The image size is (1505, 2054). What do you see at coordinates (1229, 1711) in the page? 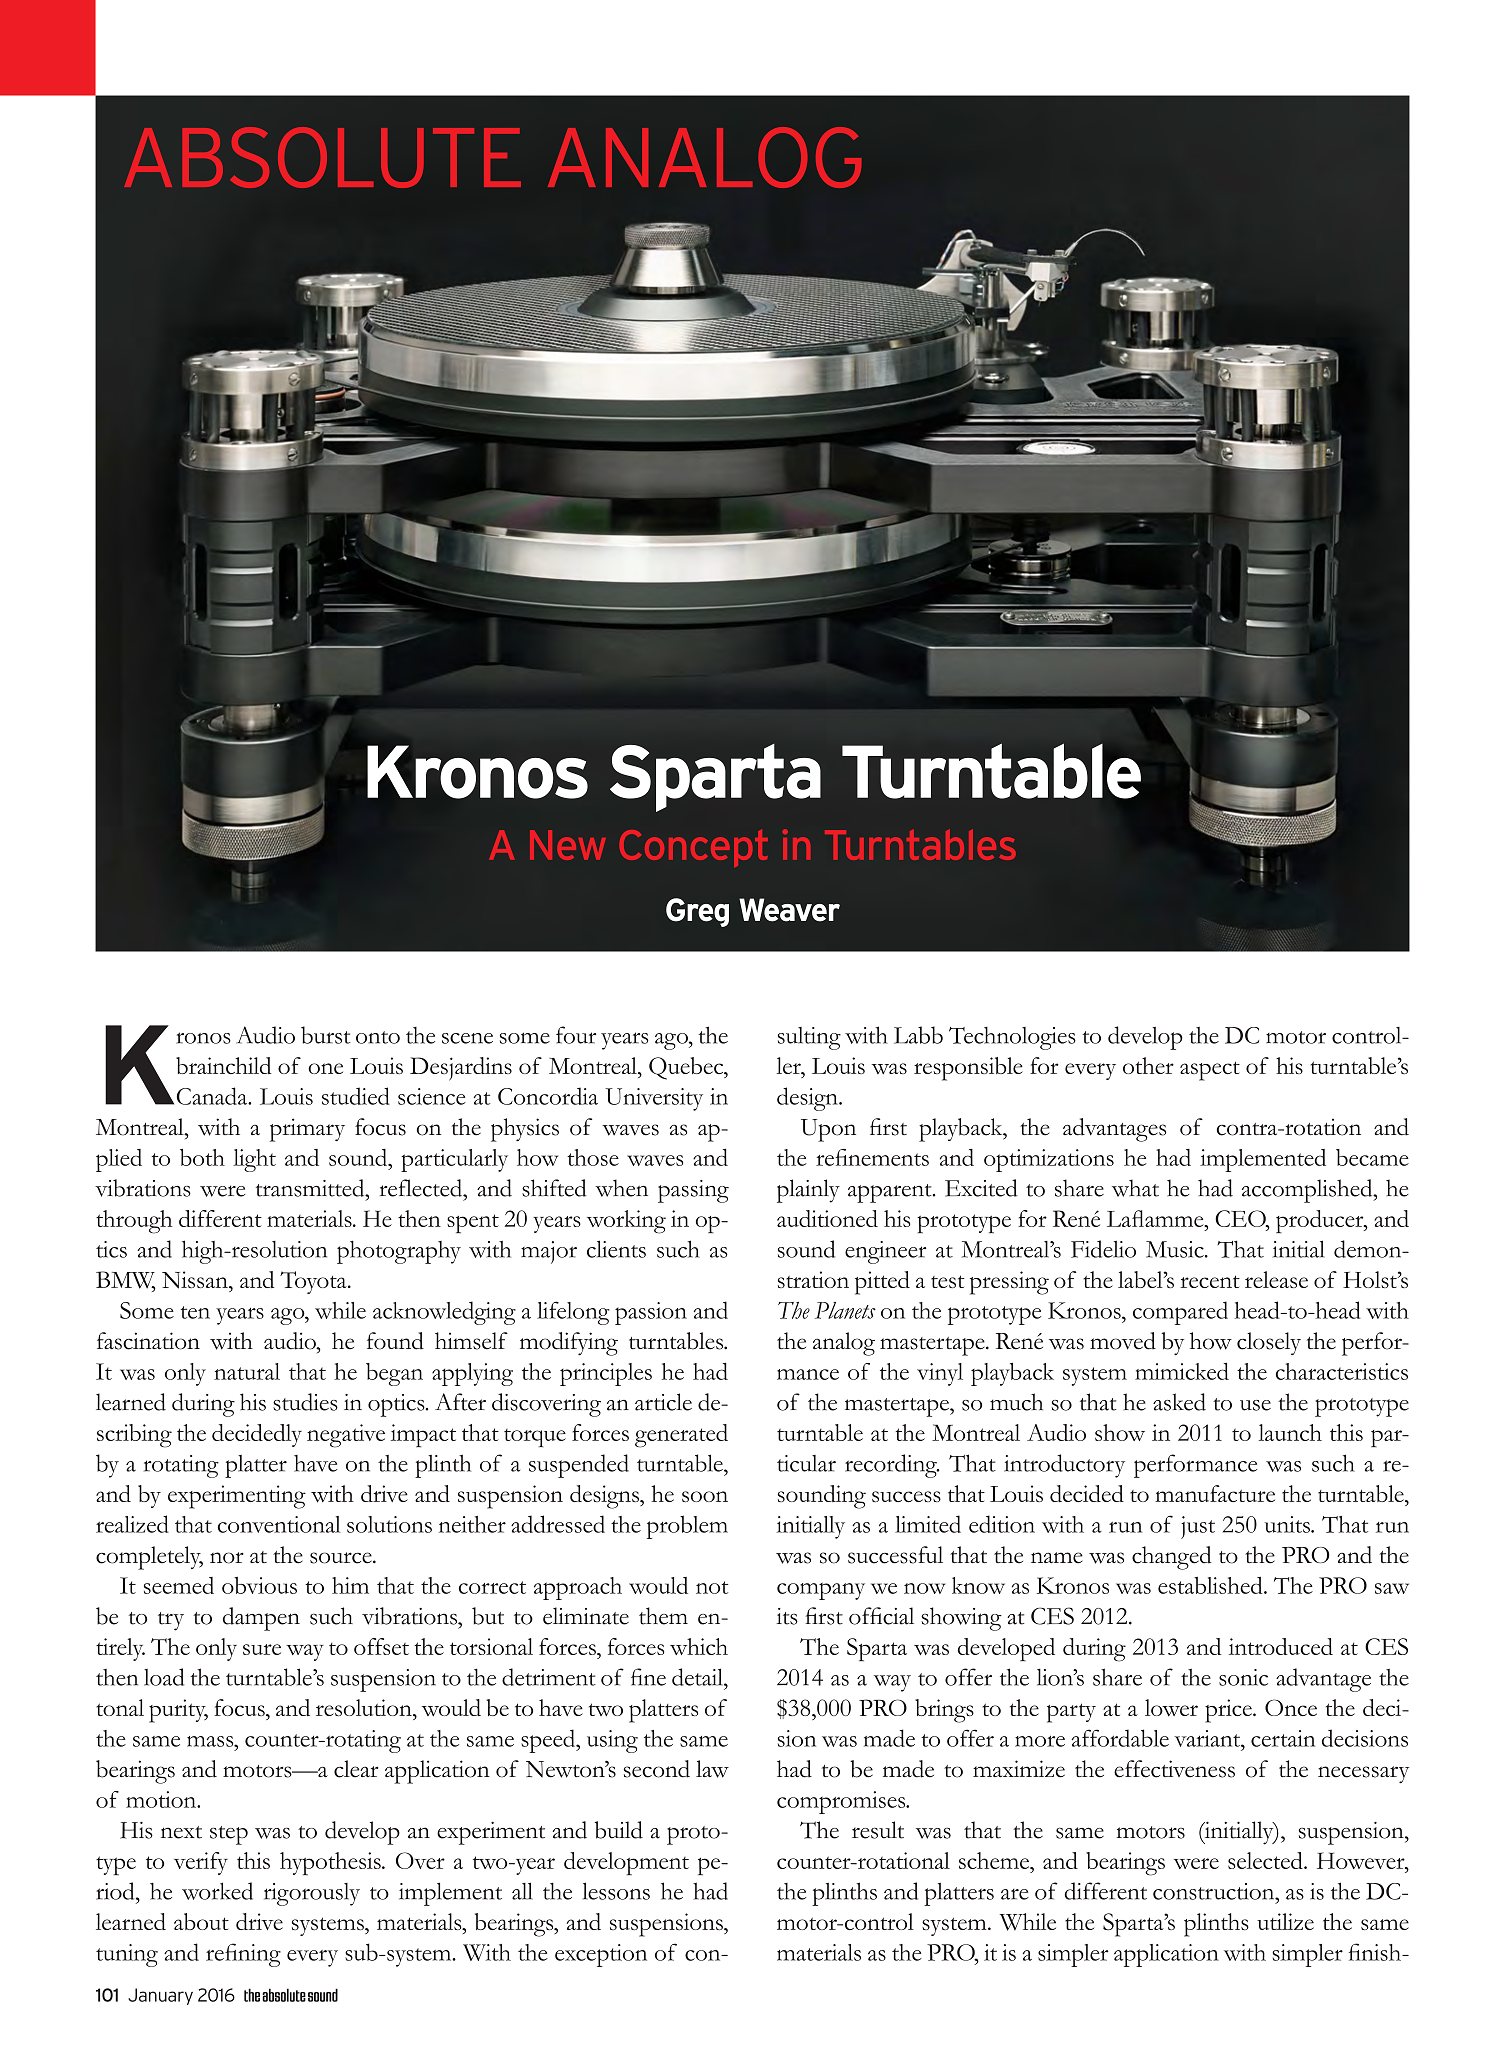
I see `price` at bounding box center [1229, 1711].
